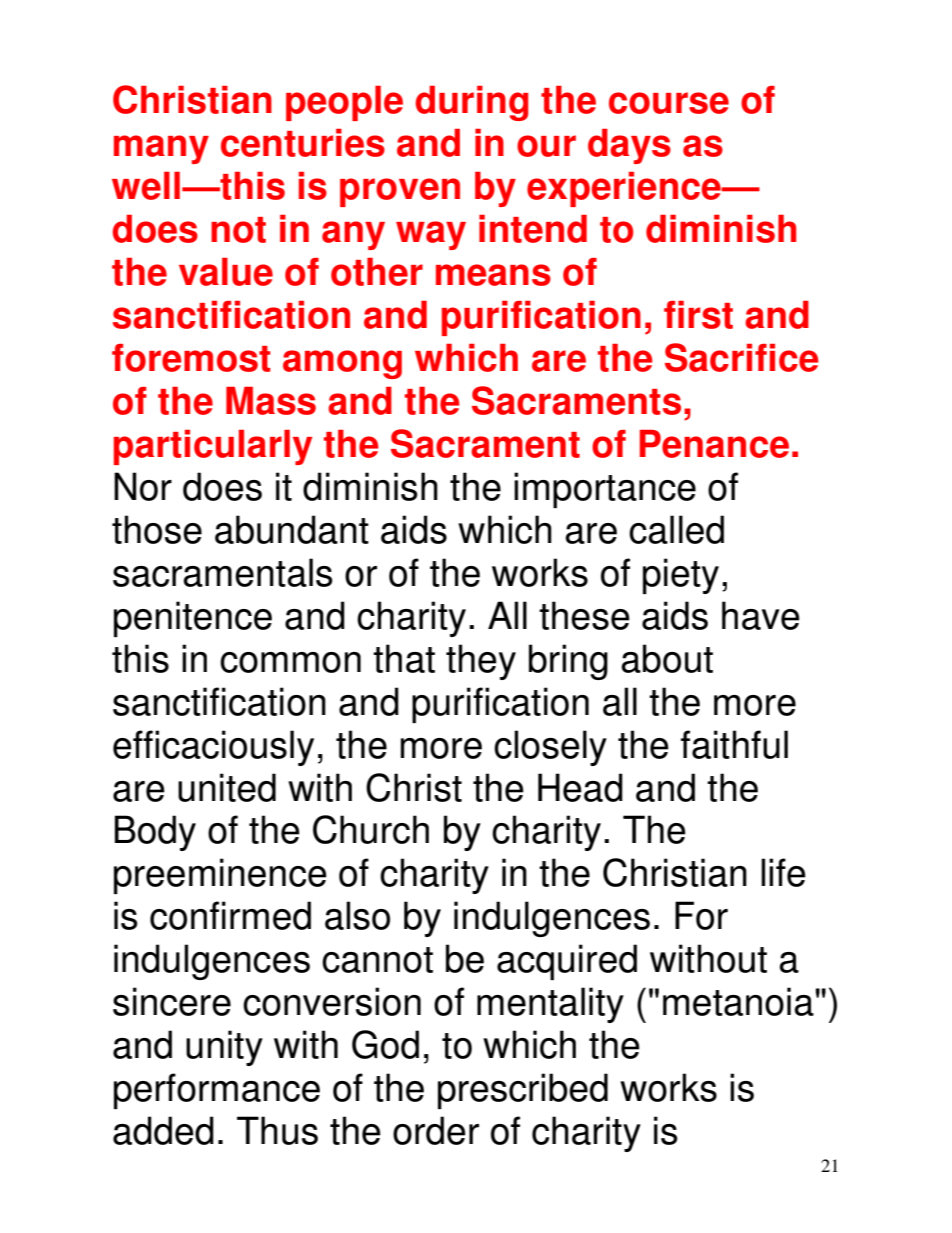 The image size is (952, 1233). I want to click on Penance, so click(714, 444).
